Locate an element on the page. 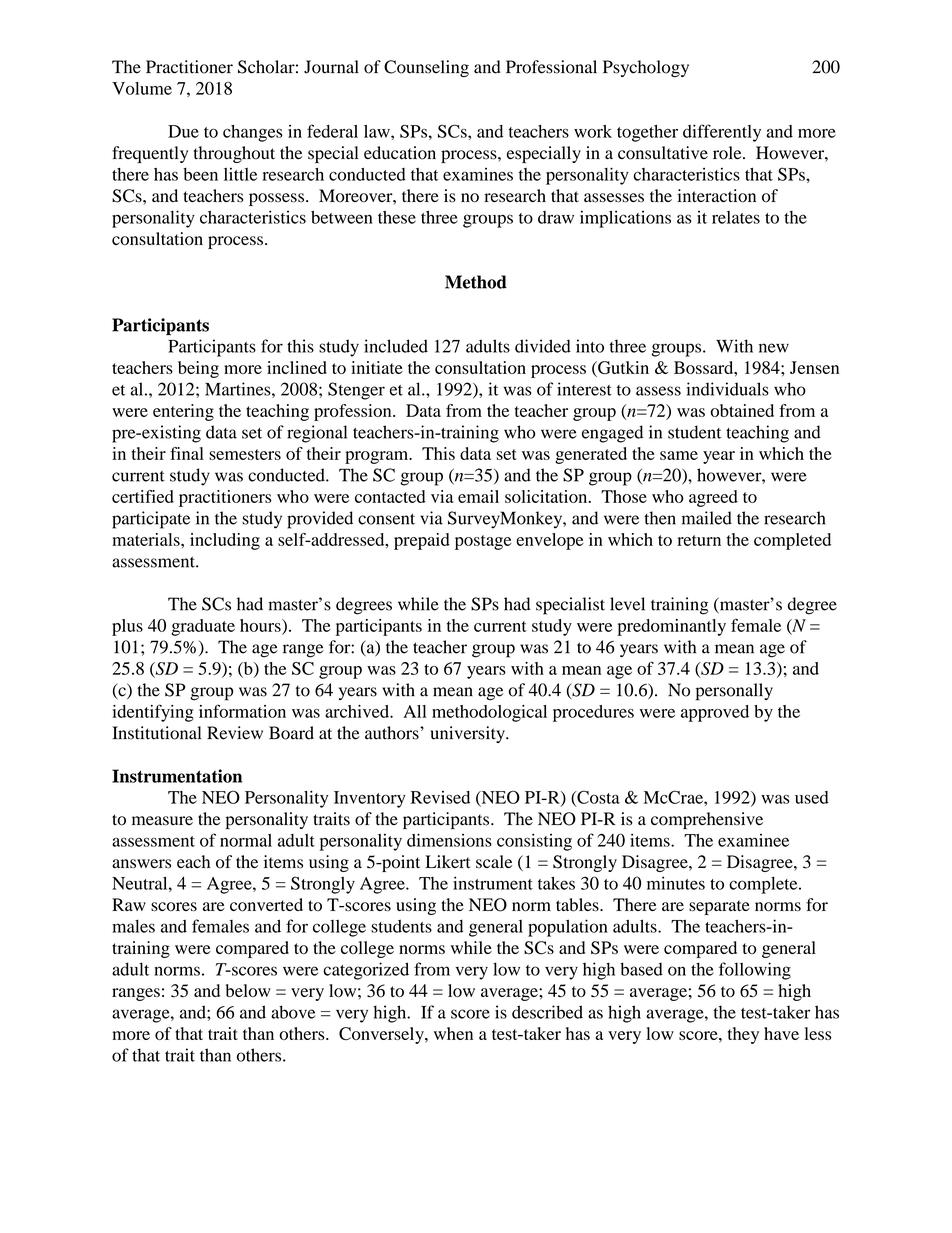  below is located at coordinates (248, 990).
